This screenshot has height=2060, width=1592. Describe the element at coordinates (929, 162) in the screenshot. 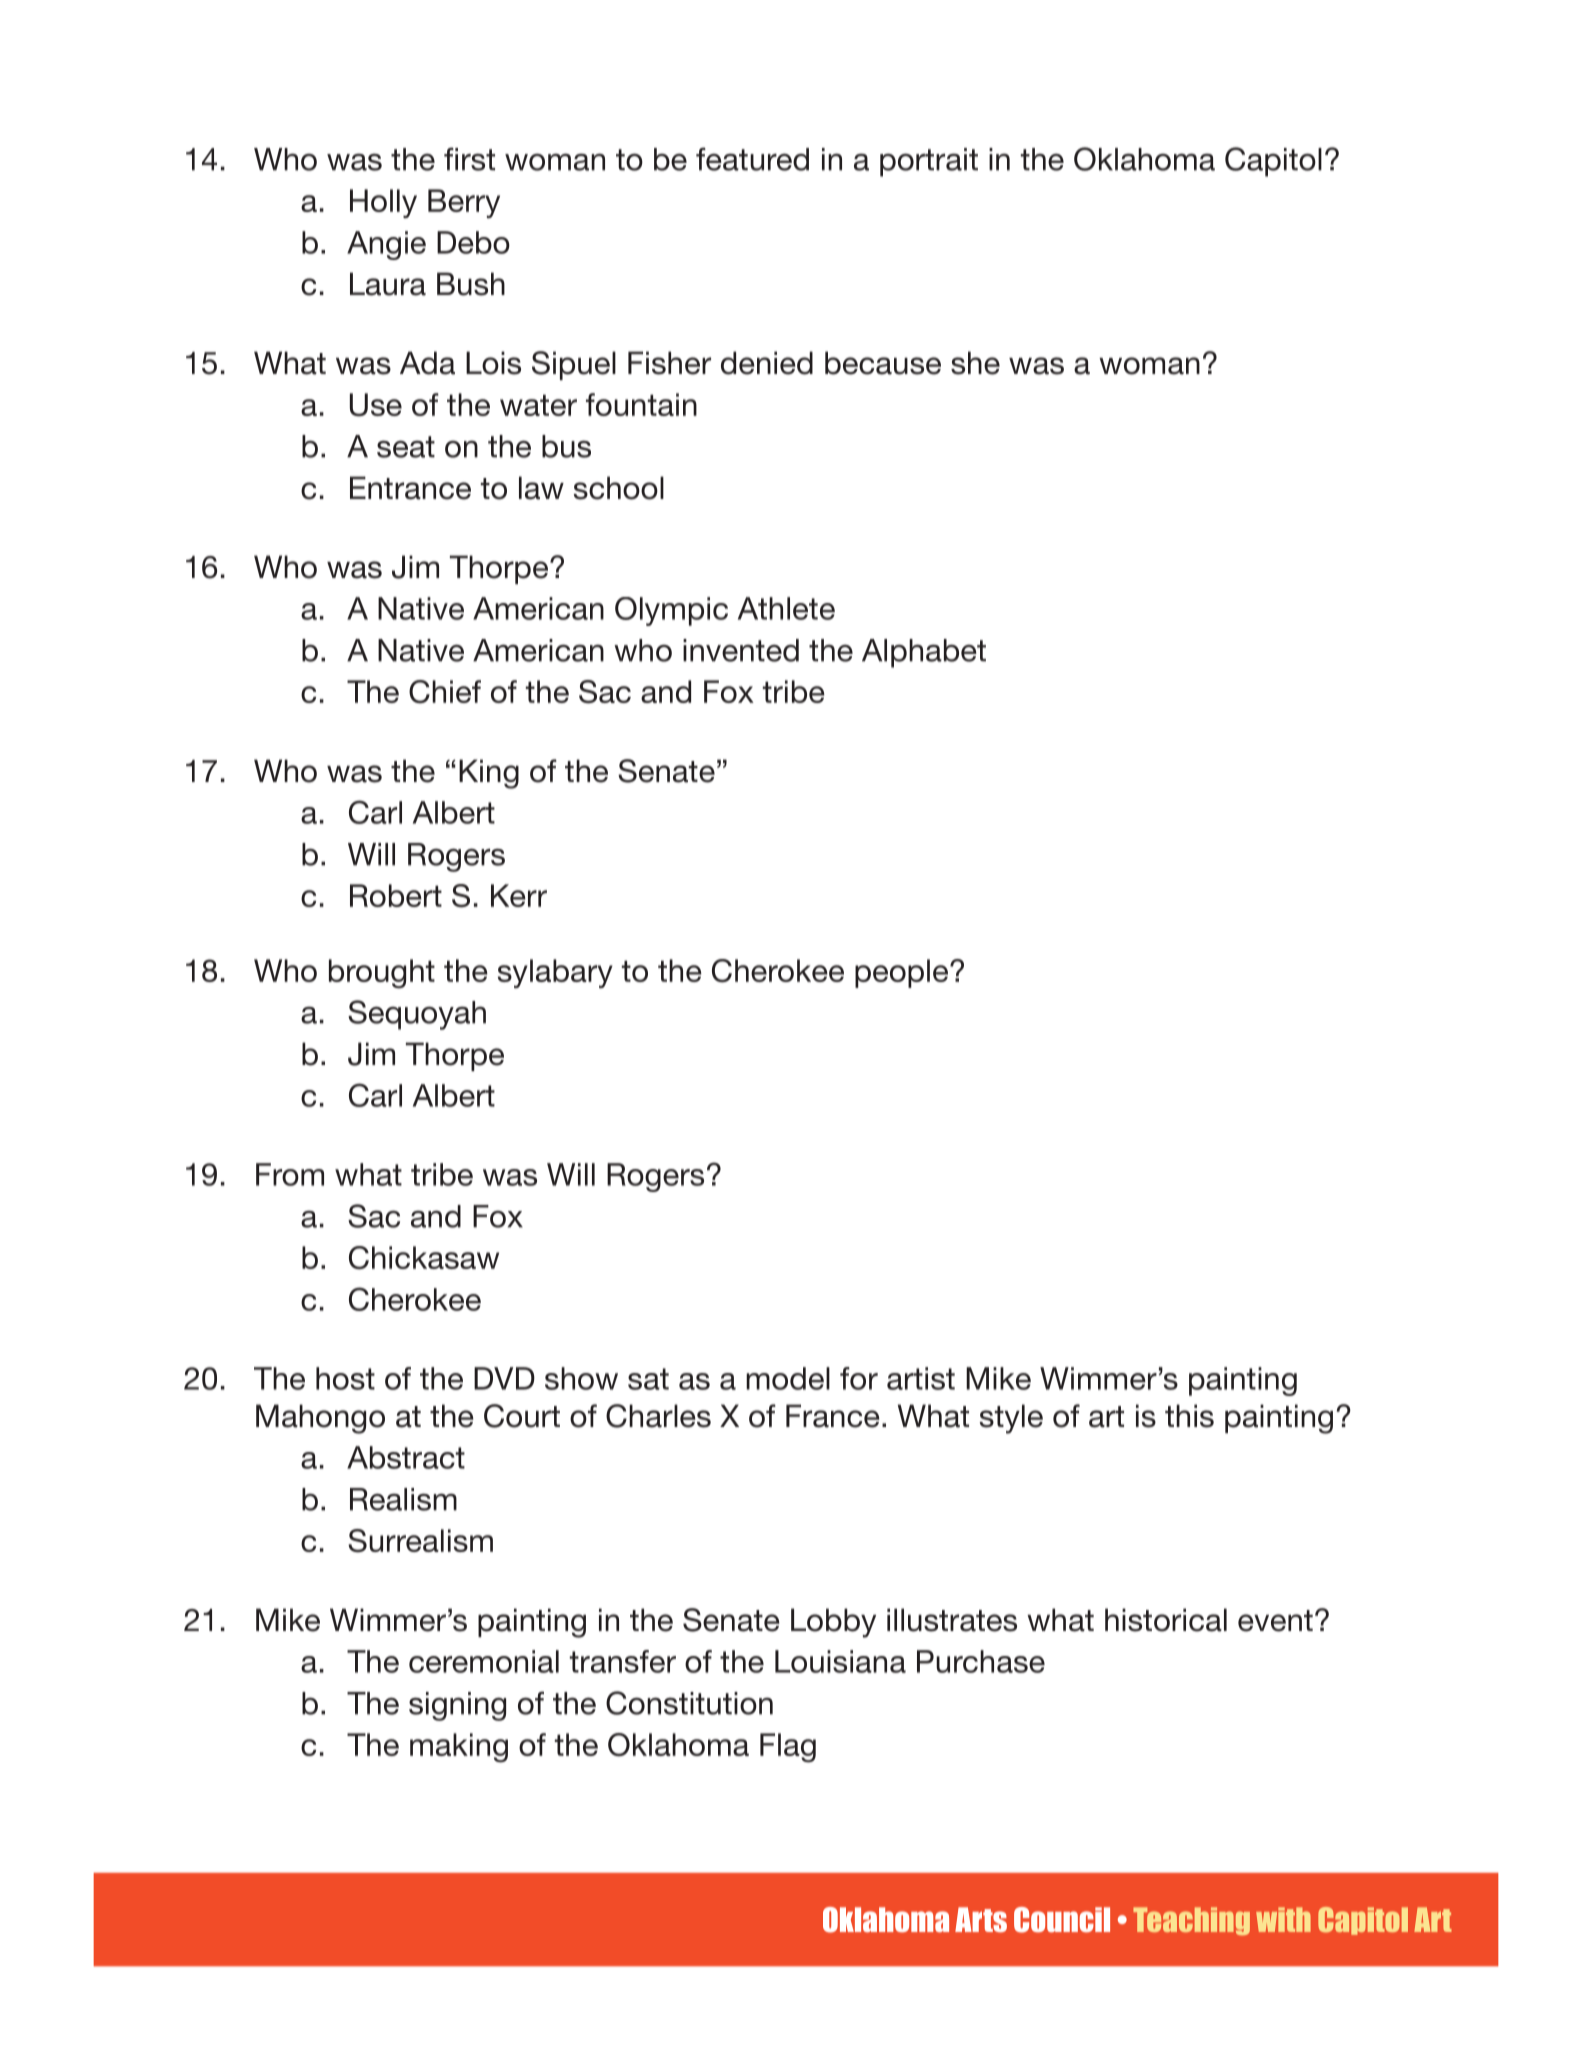

I see `portrait` at that location.
